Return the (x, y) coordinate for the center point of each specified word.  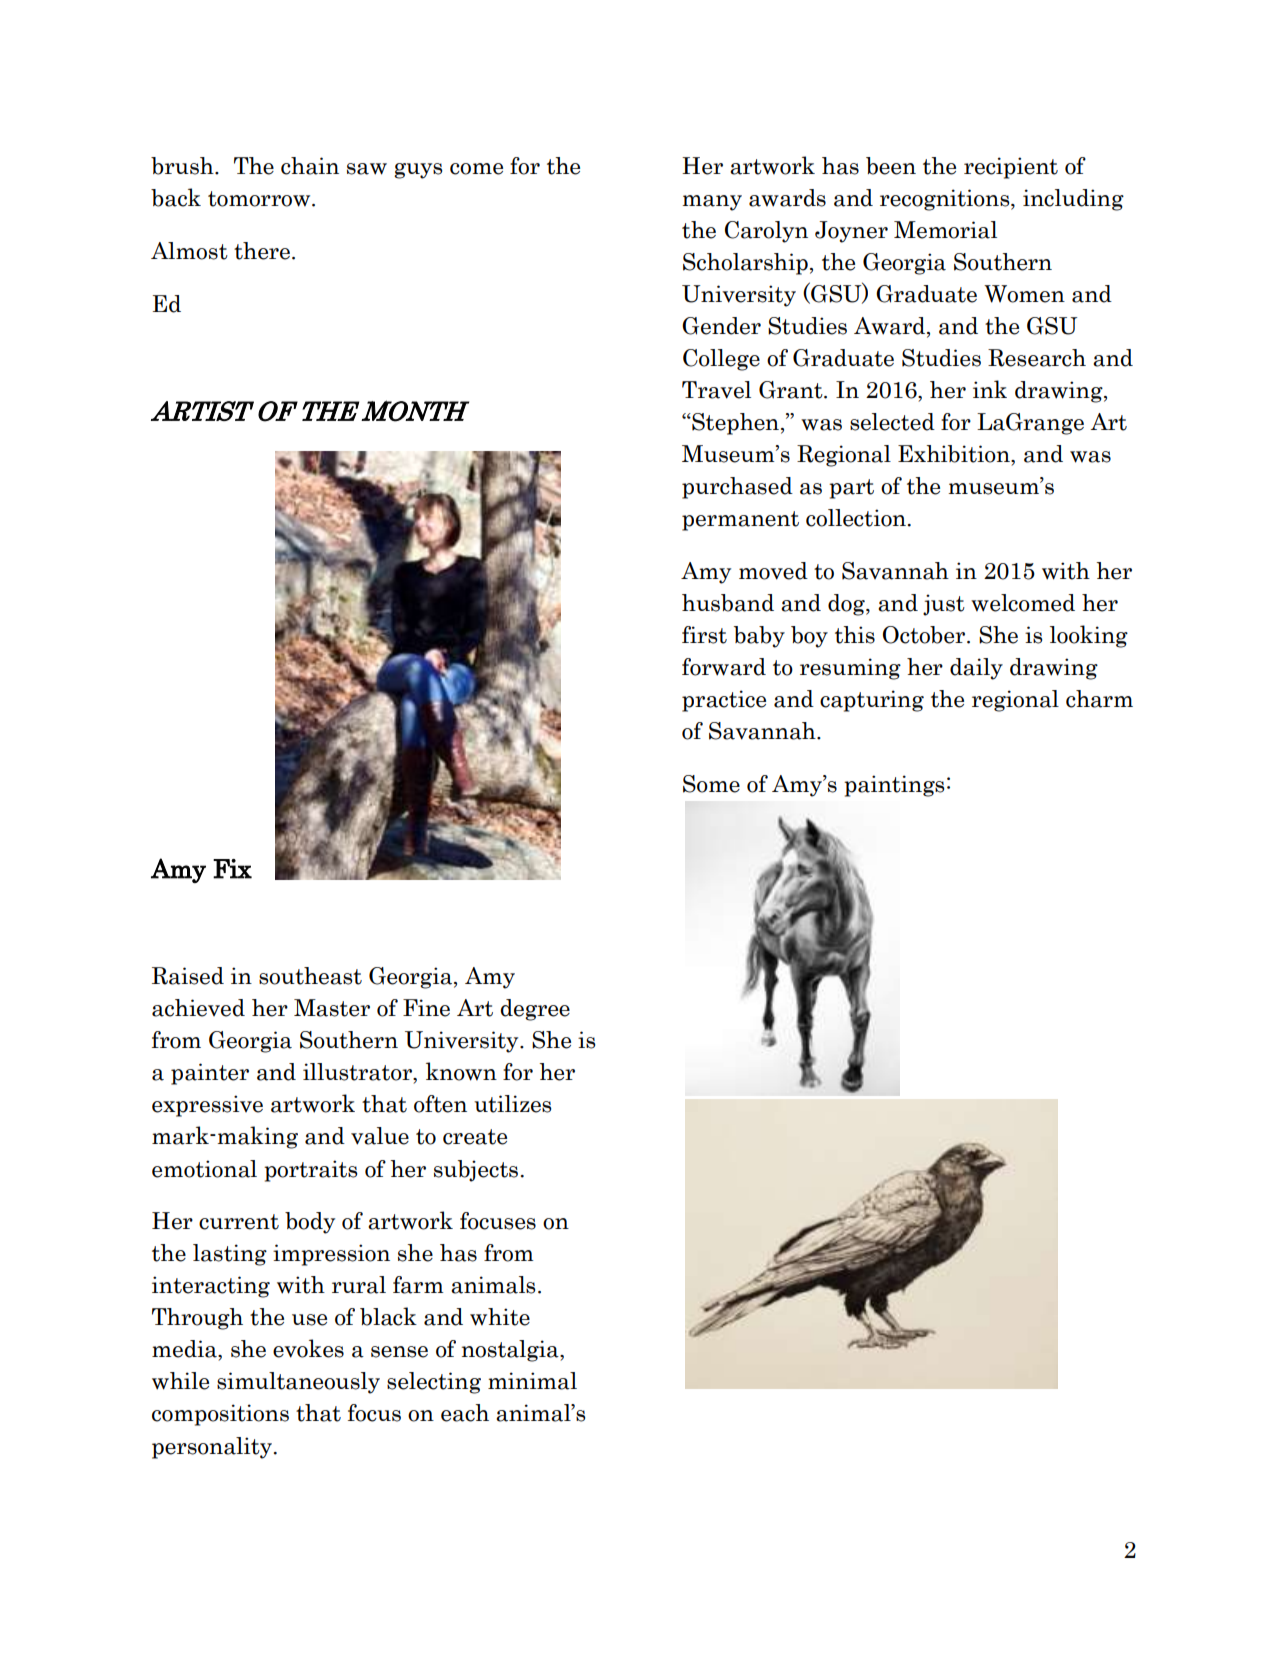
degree (535, 1010)
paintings (894, 786)
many (712, 203)
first (704, 635)
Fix (232, 869)
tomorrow (260, 199)
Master (332, 1008)
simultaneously (298, 1383)
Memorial (945, 230)
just (944, 605)
